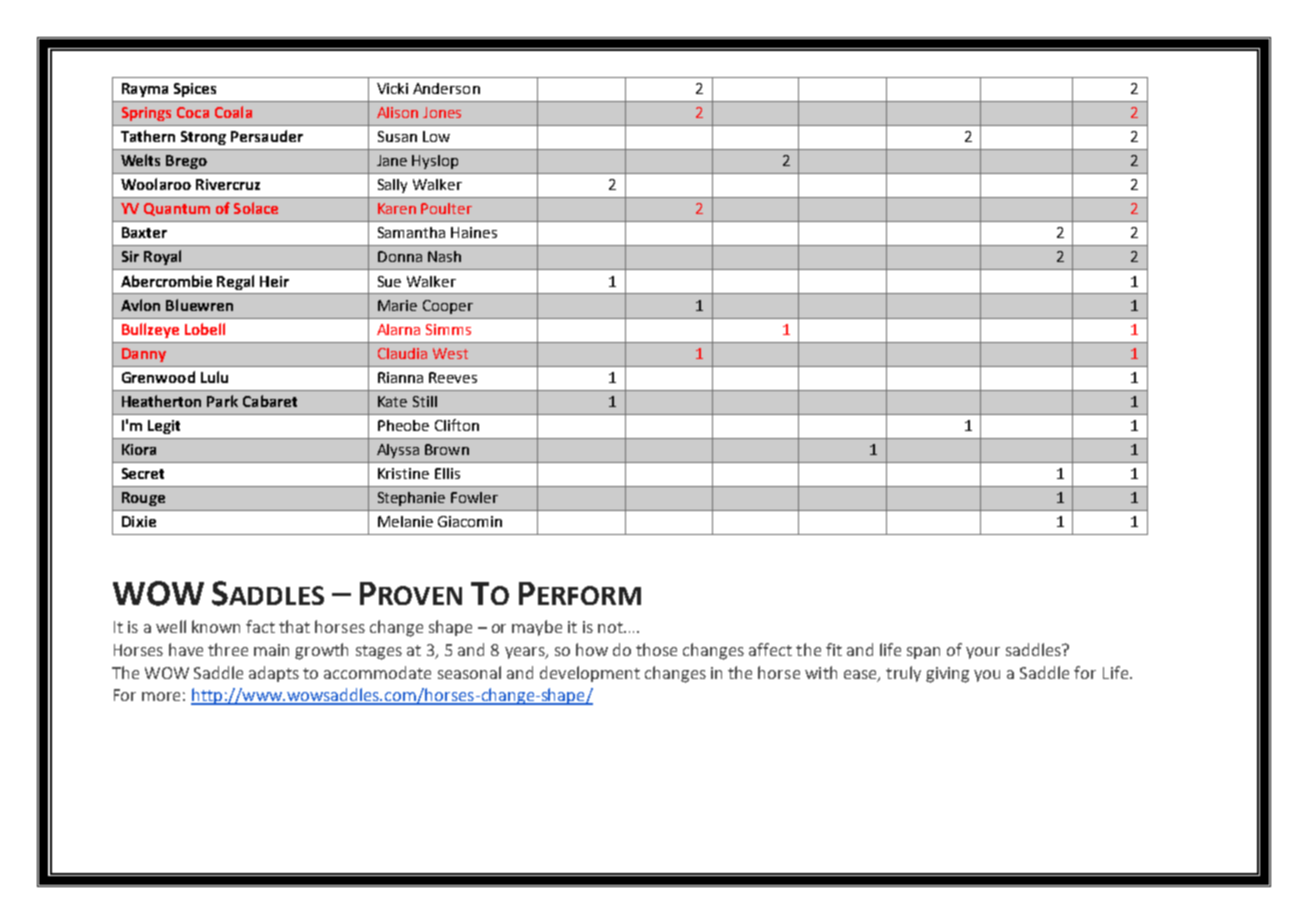  What do you see at coordinates (453, 377) in the screenshot?
I see `Reeves` at bounding box center [453, 377].
